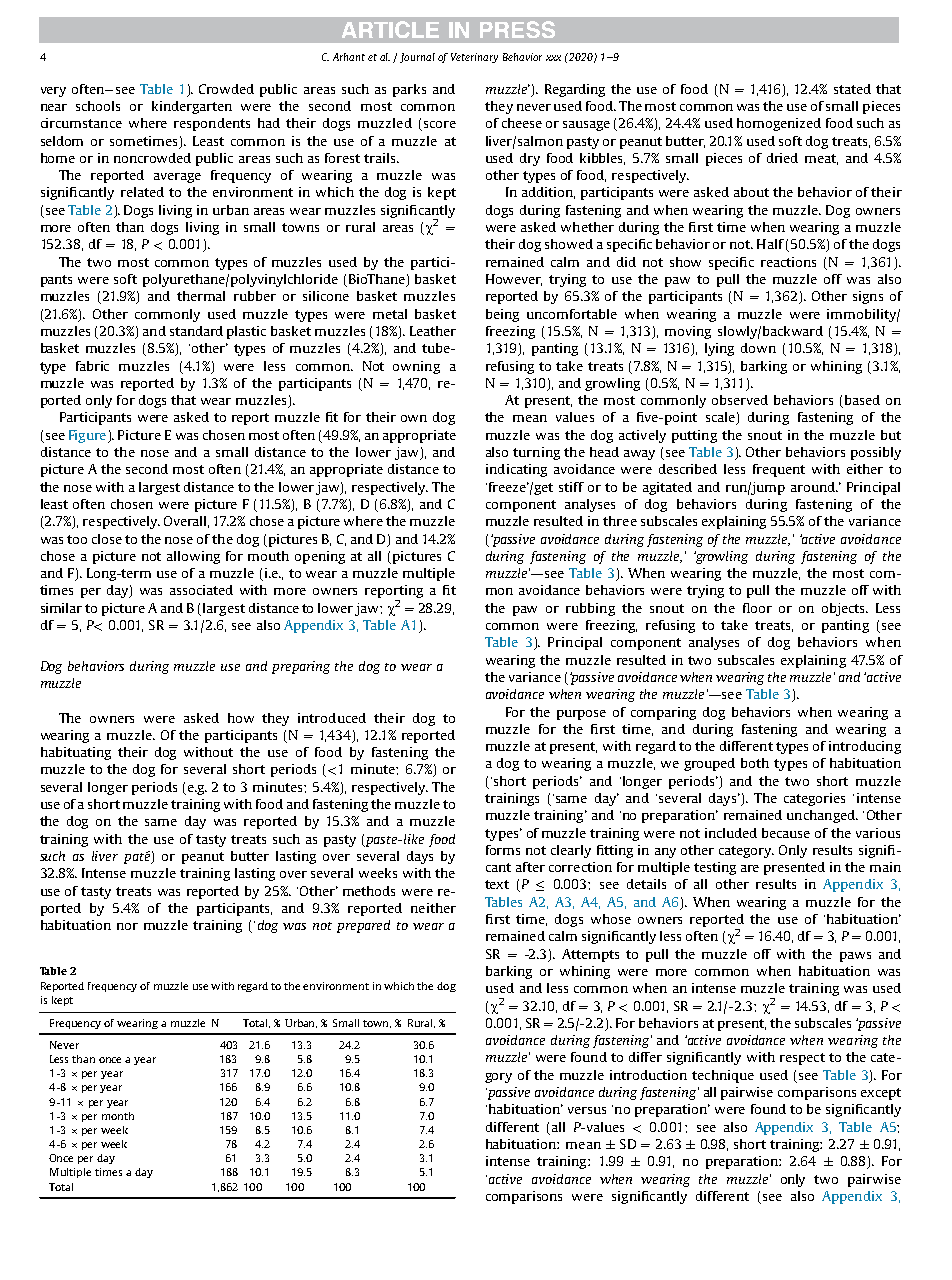  I want to click on objects, so click(844, 609).
